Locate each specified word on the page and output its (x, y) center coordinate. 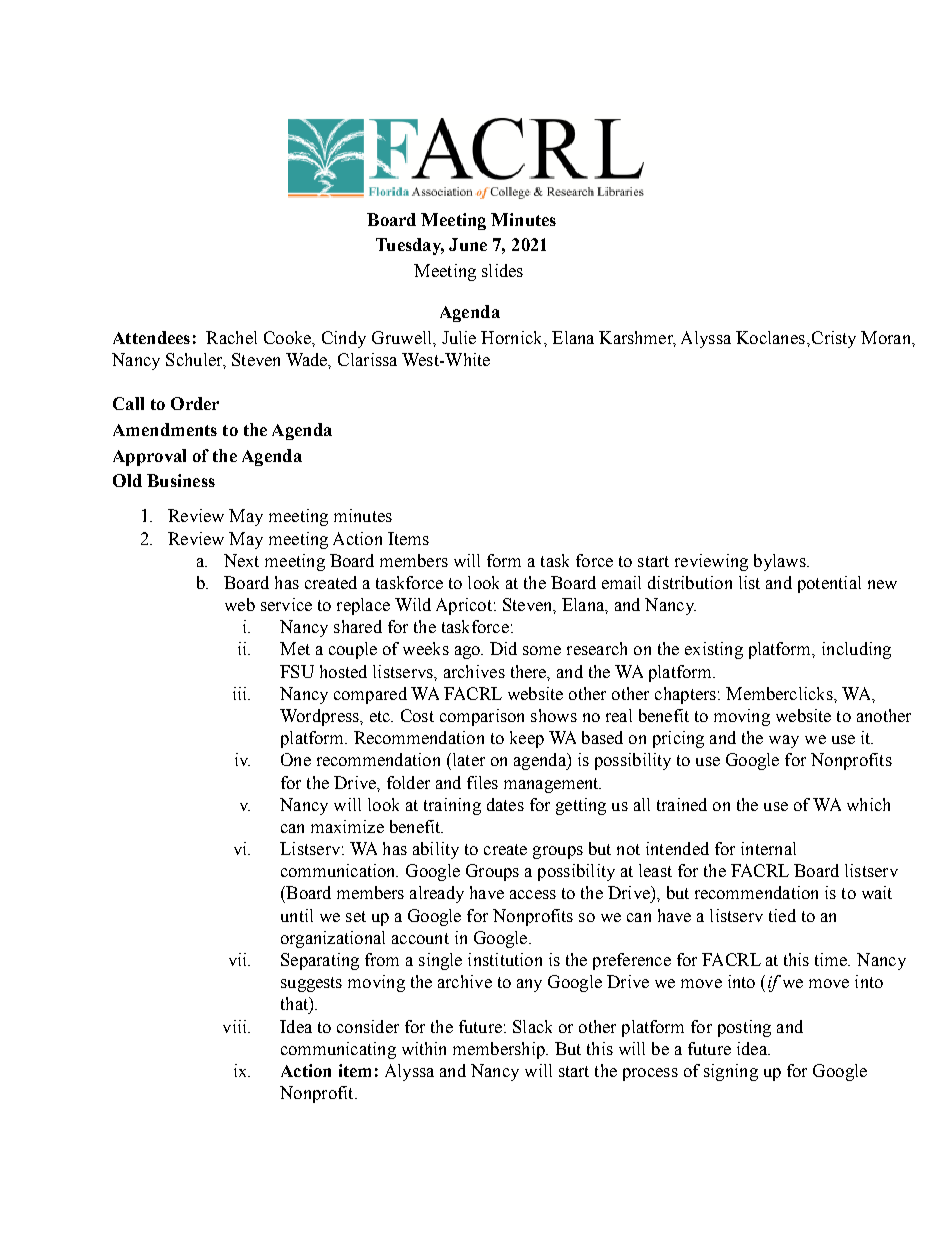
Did (503, 648)
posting (744, 1028)
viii (236, 1026)
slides (502, 270)
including (856, 650)
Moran (887, 337)
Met (295, 648)
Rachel (231, 337)
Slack (532, 1026)
